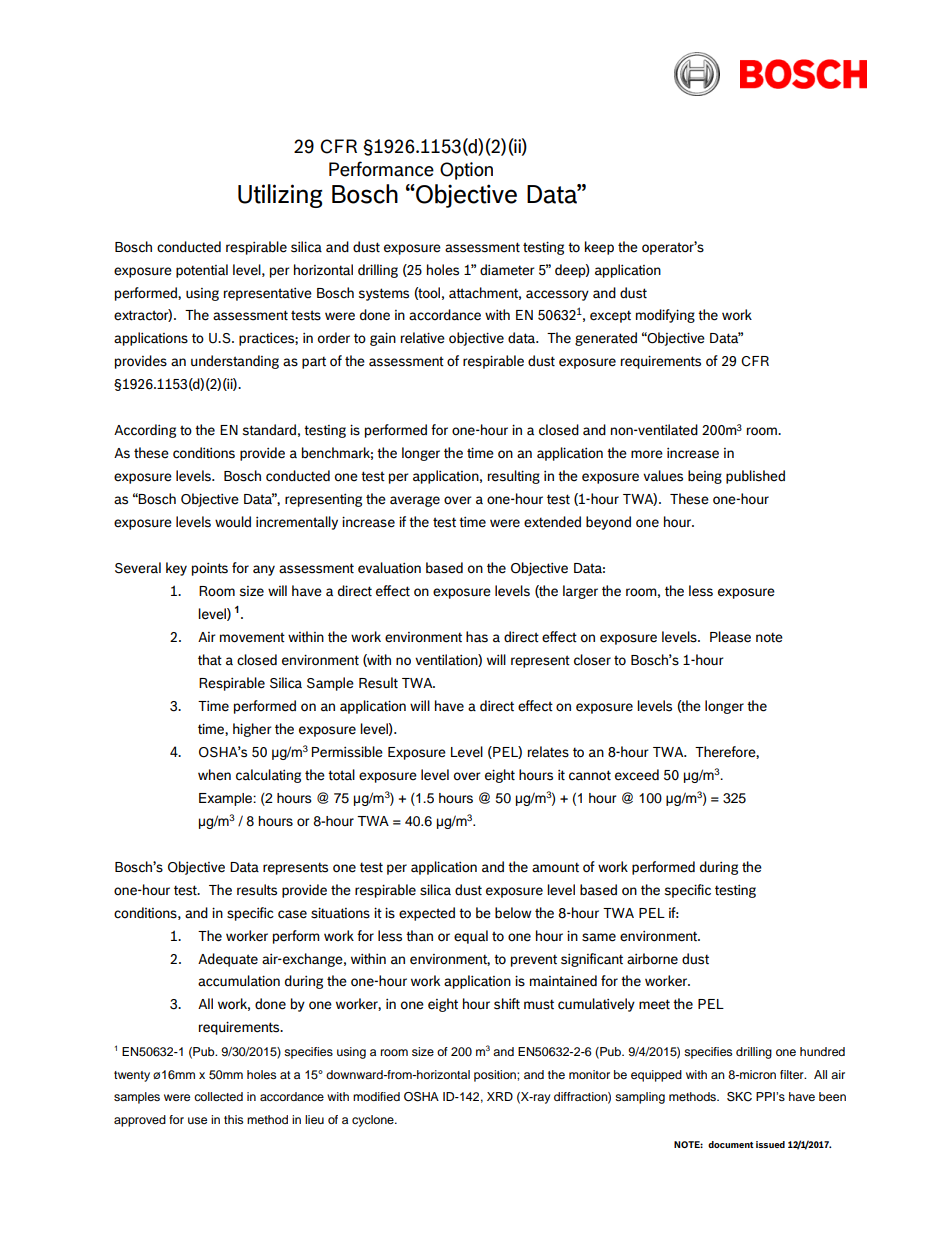 Image resolution: width=952 pixels, height=1233 pixels. Describe the element at coordinates (415, 501) in the document. I see `average` at that location.
